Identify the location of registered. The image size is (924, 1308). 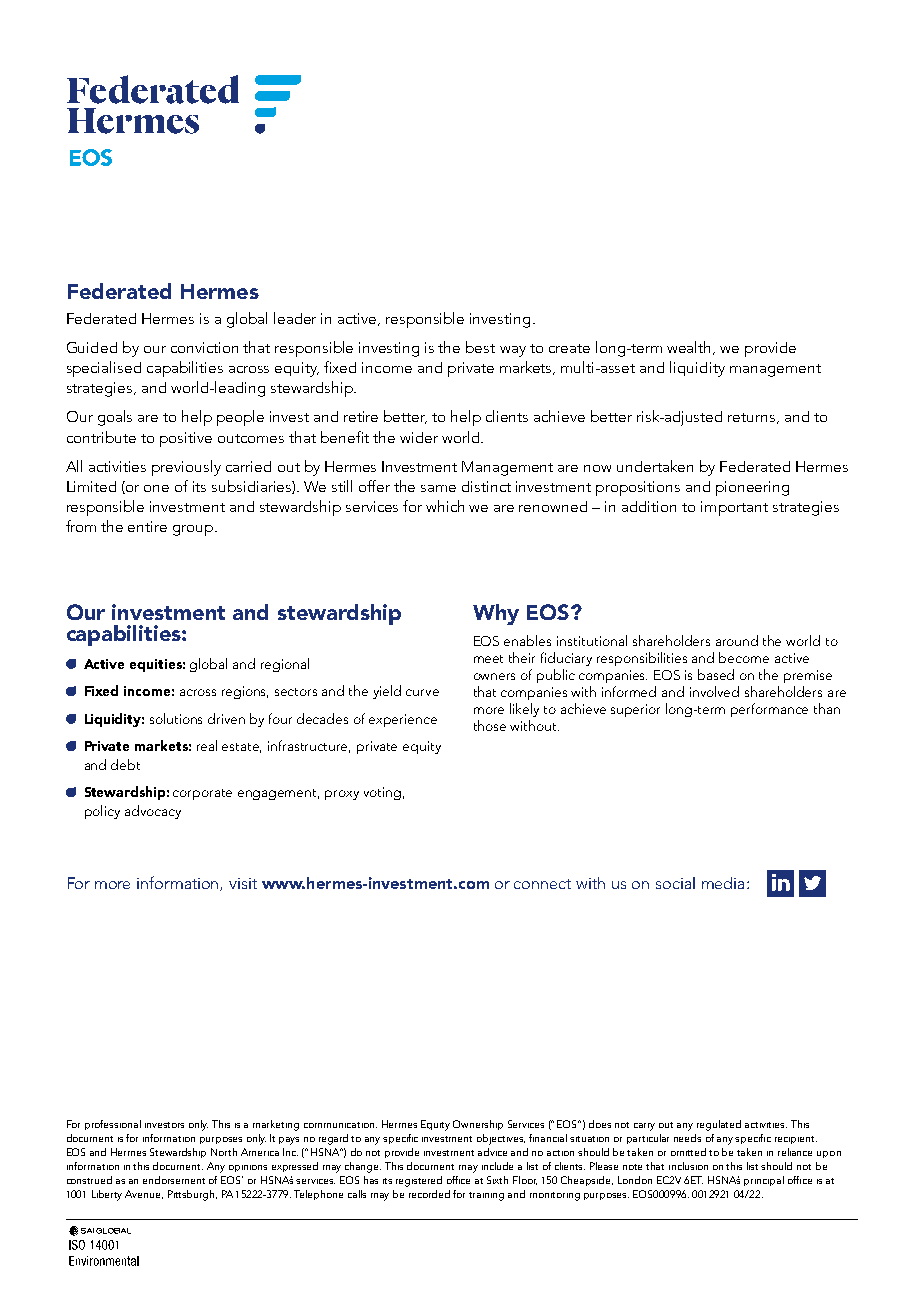
(419, 1181).
